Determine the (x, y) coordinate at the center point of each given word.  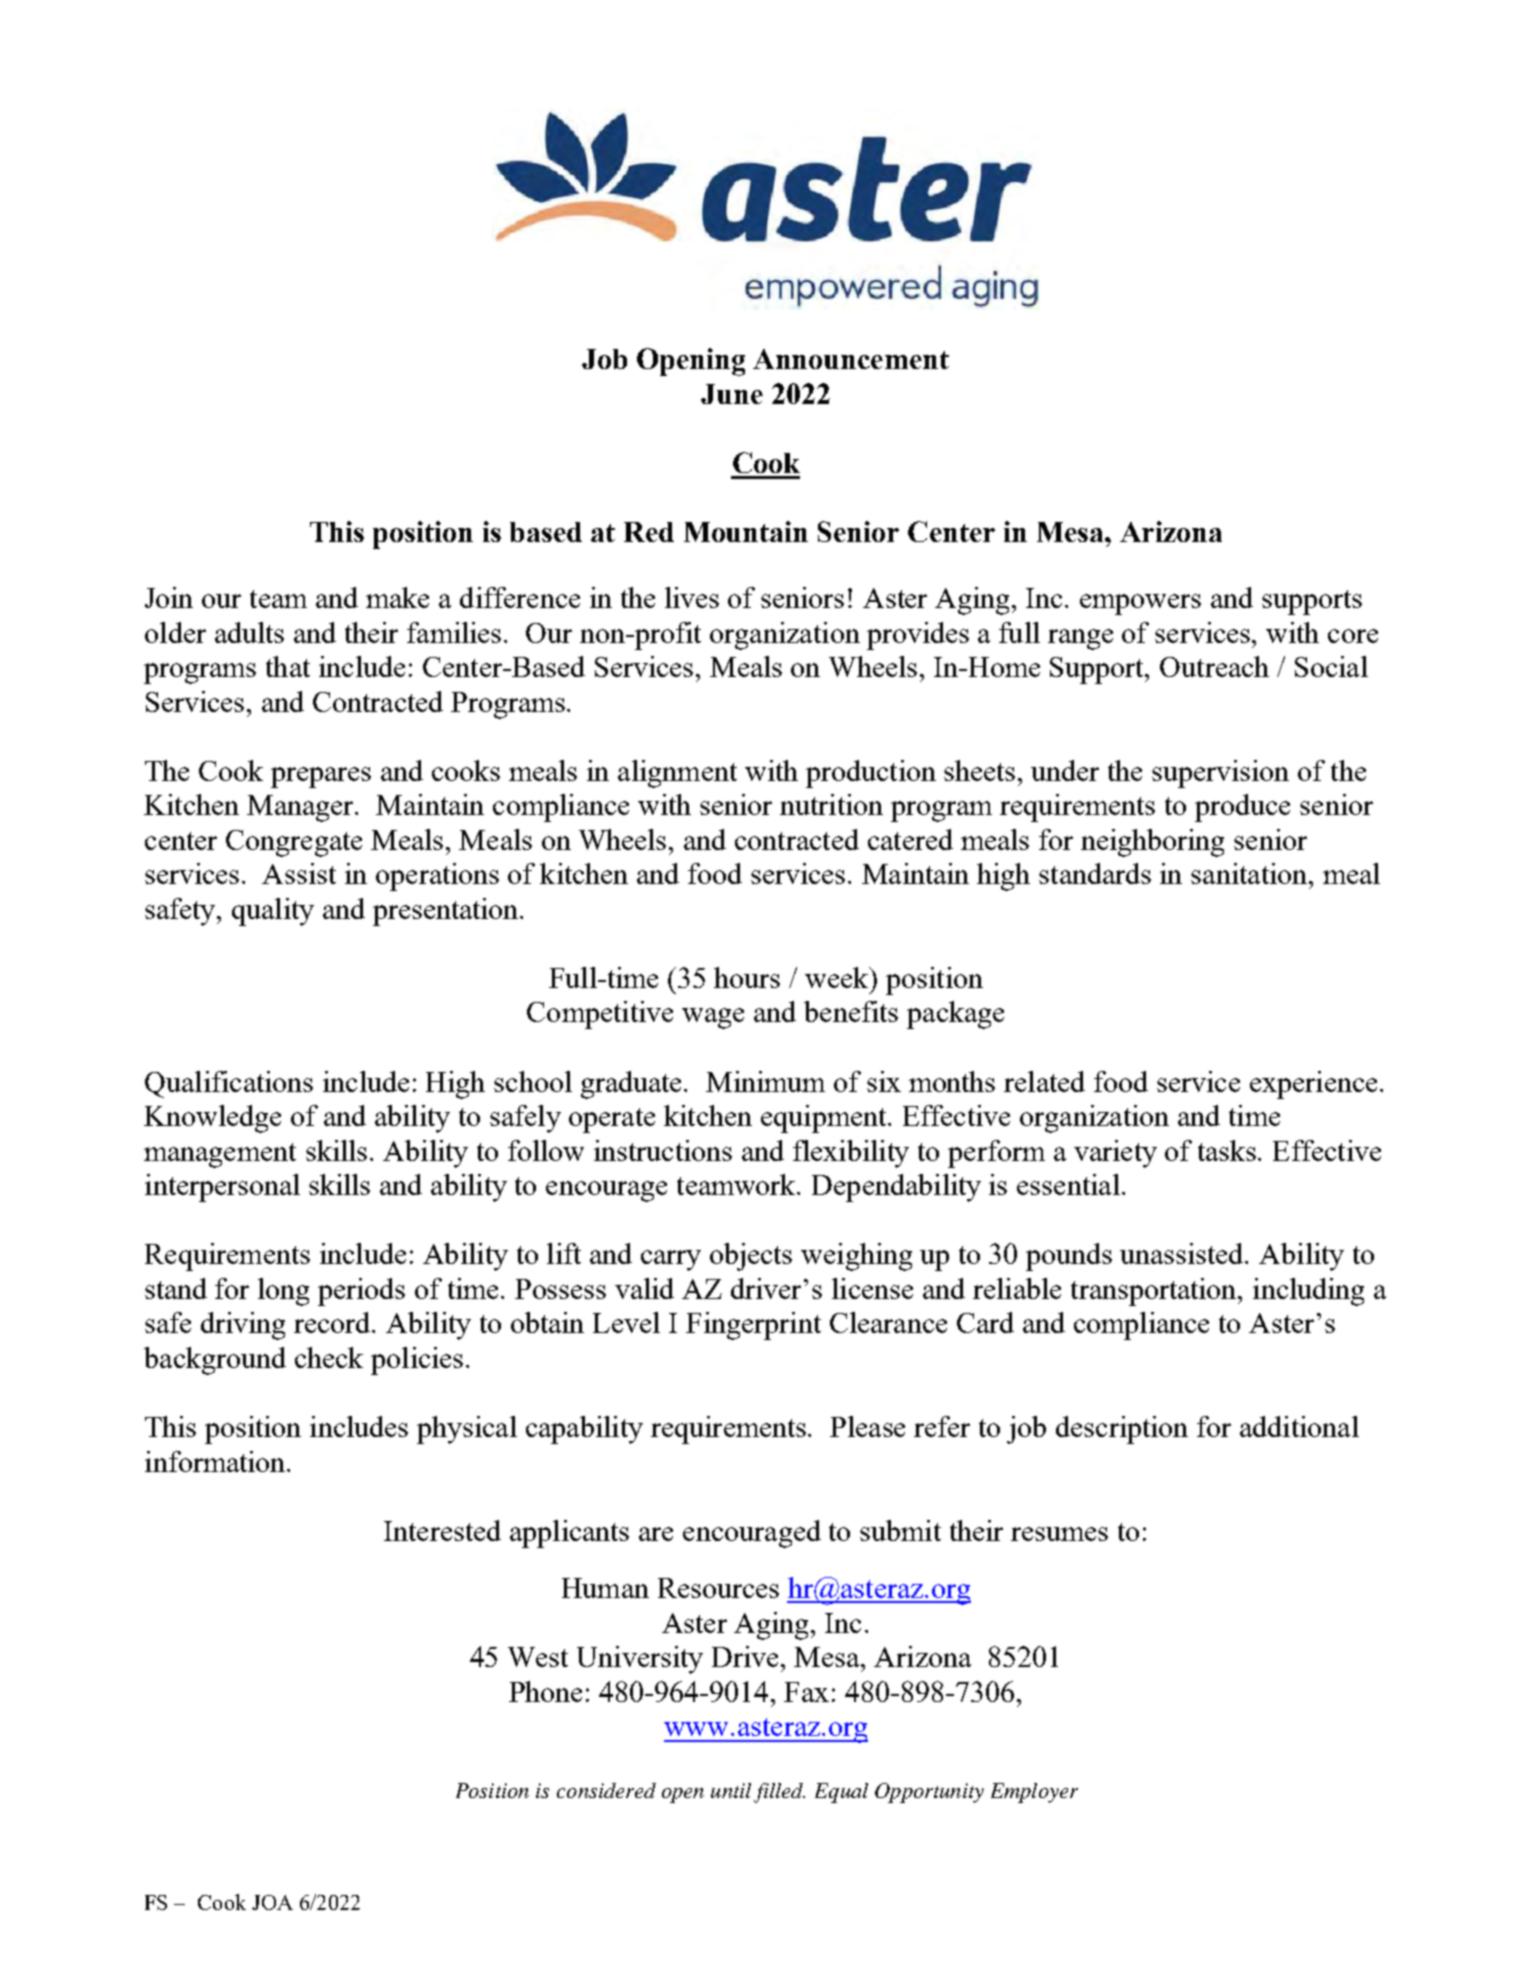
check (329, 1357)
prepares (321, 777)
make (397, 597)
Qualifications (229, 1084)
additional (1299, 1426)
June (732, 394)
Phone (545, 1691)
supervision (1220, 774)
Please (867, 1426)
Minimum (765, 1081)
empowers (1140, 604)
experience (1313, 1085)
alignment (677, 774)
